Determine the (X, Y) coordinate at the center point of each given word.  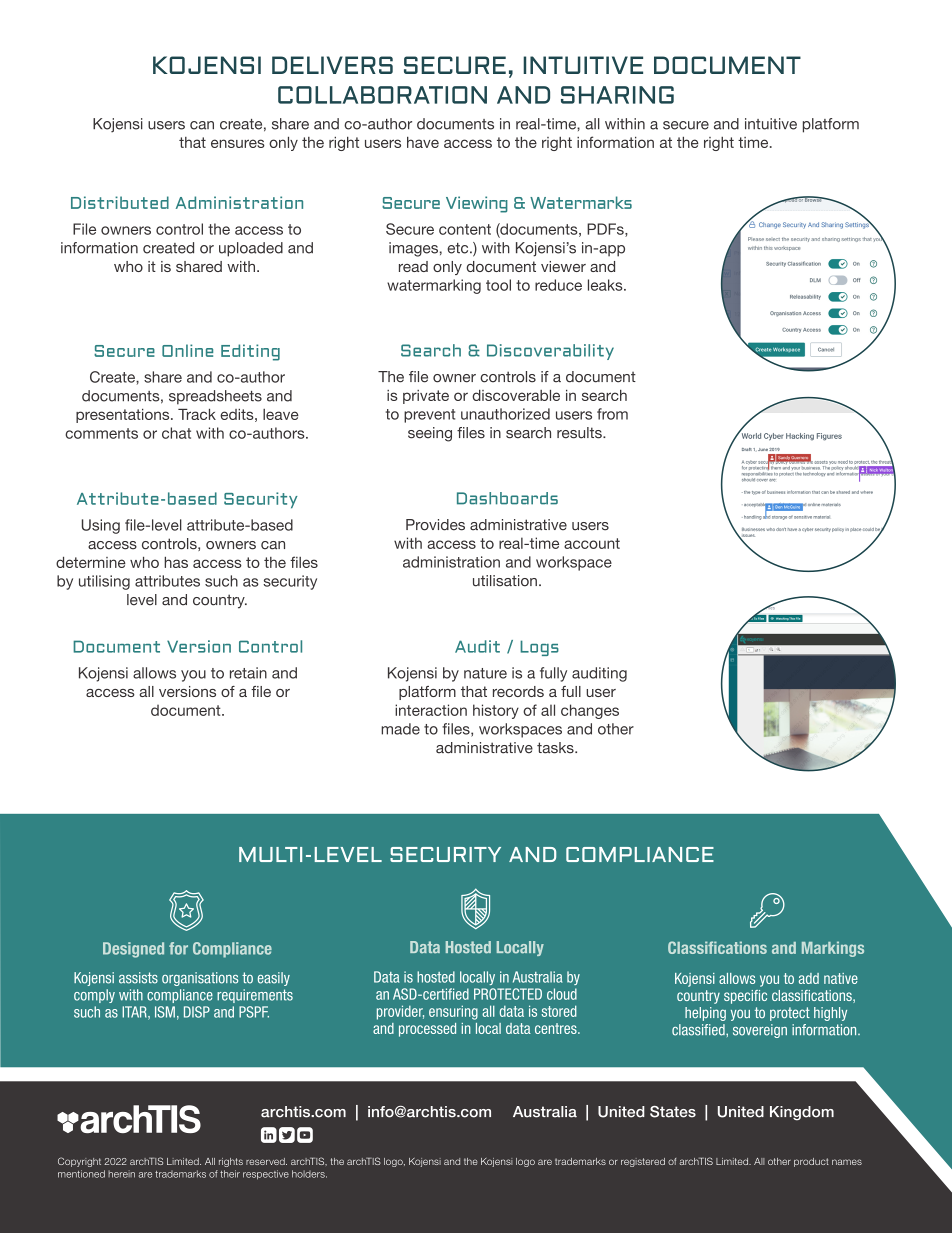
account (592, 543)
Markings (833, 949)
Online (187, 350)
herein (121, 1174)
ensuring (453, 1012)
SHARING (617, 95)
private (426, 397)
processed (427, 1030)
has (176, 562)
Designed (133, 950)
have (423, 142)
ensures (238, 143)
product (811, 1162)
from (612, 414)
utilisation (505, 581)
